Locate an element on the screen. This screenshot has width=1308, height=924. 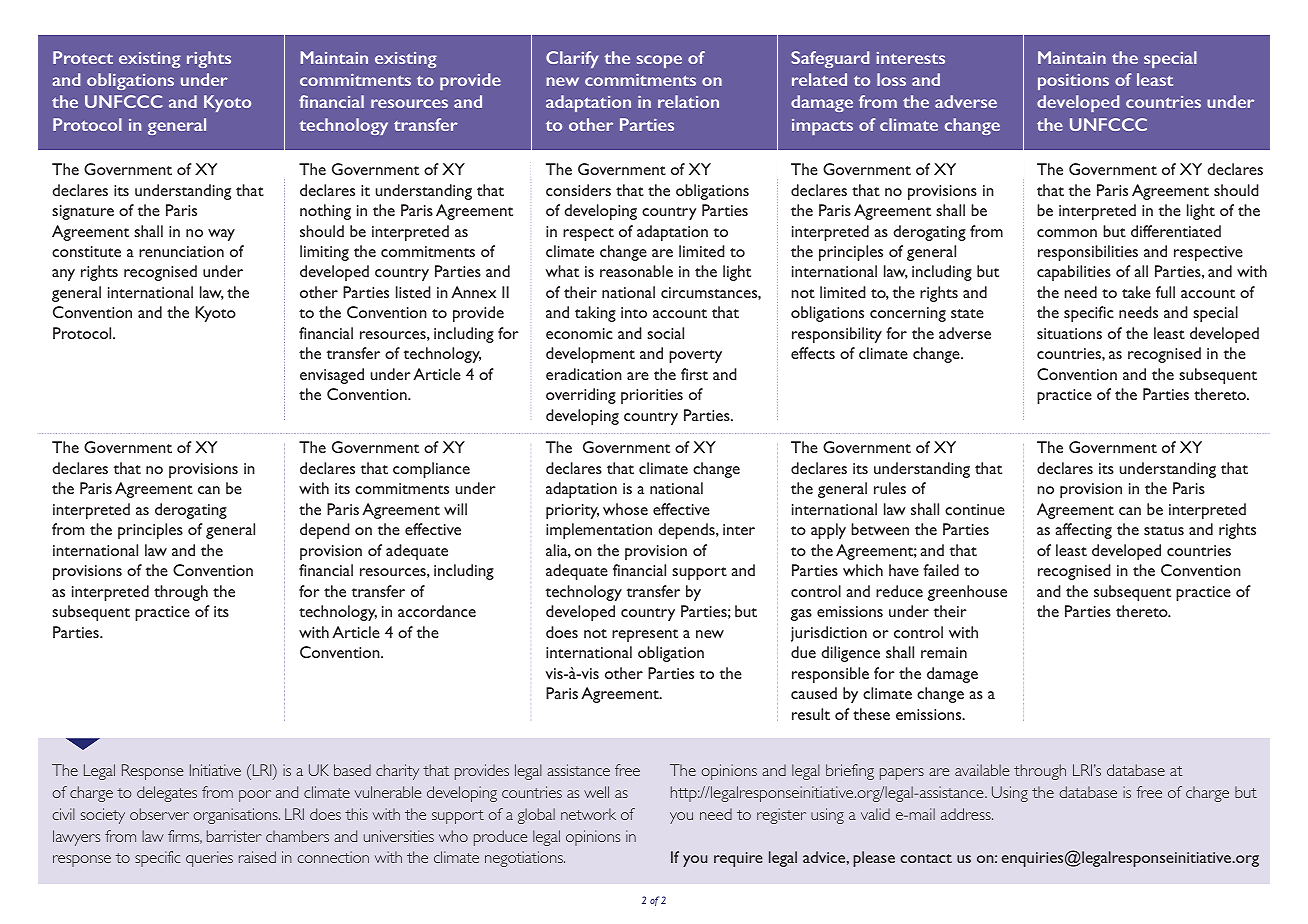
affecting is located at coordinates (1083, 531).
